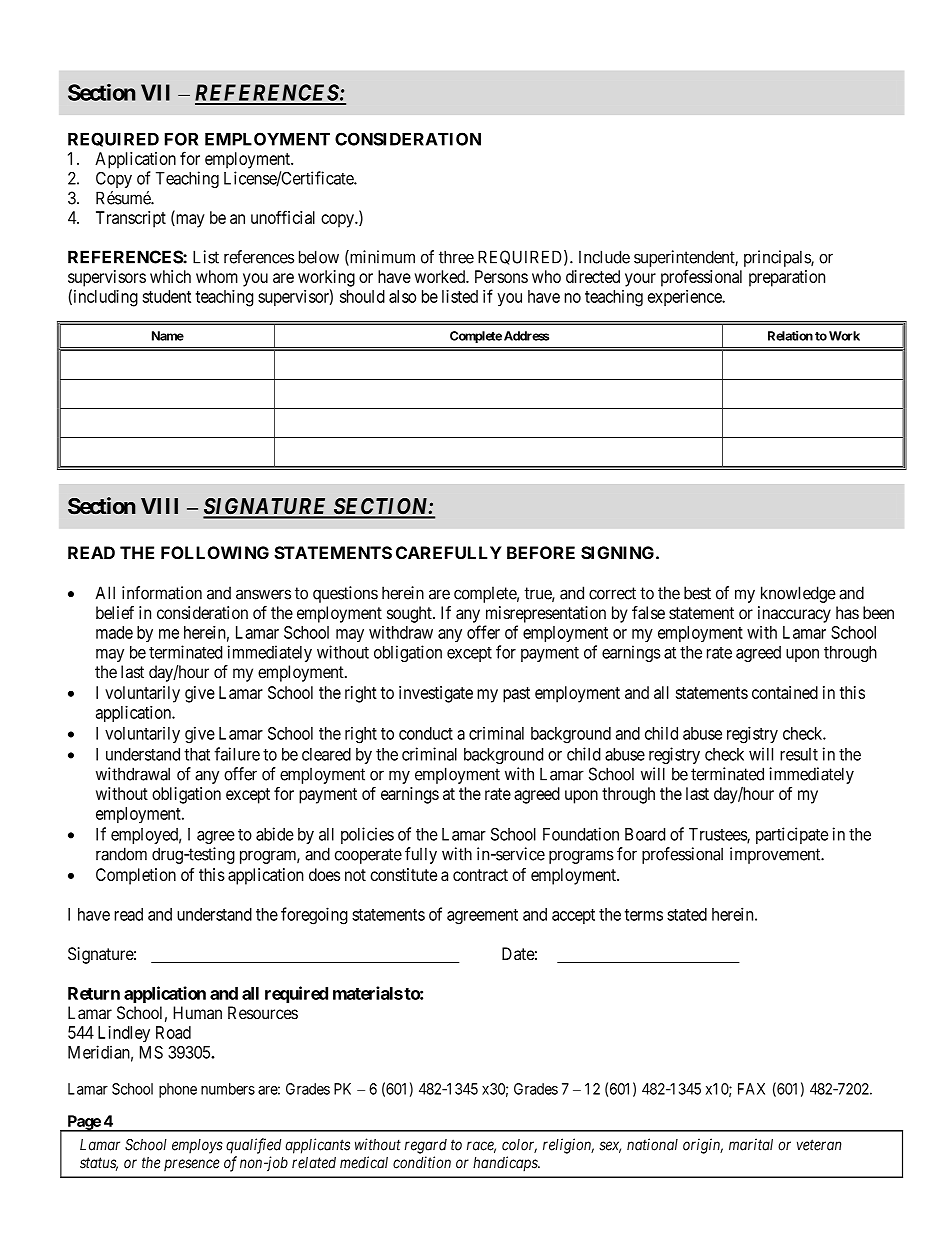 The image size is (952, 1233). I want to click on random, so click(121, 854).
